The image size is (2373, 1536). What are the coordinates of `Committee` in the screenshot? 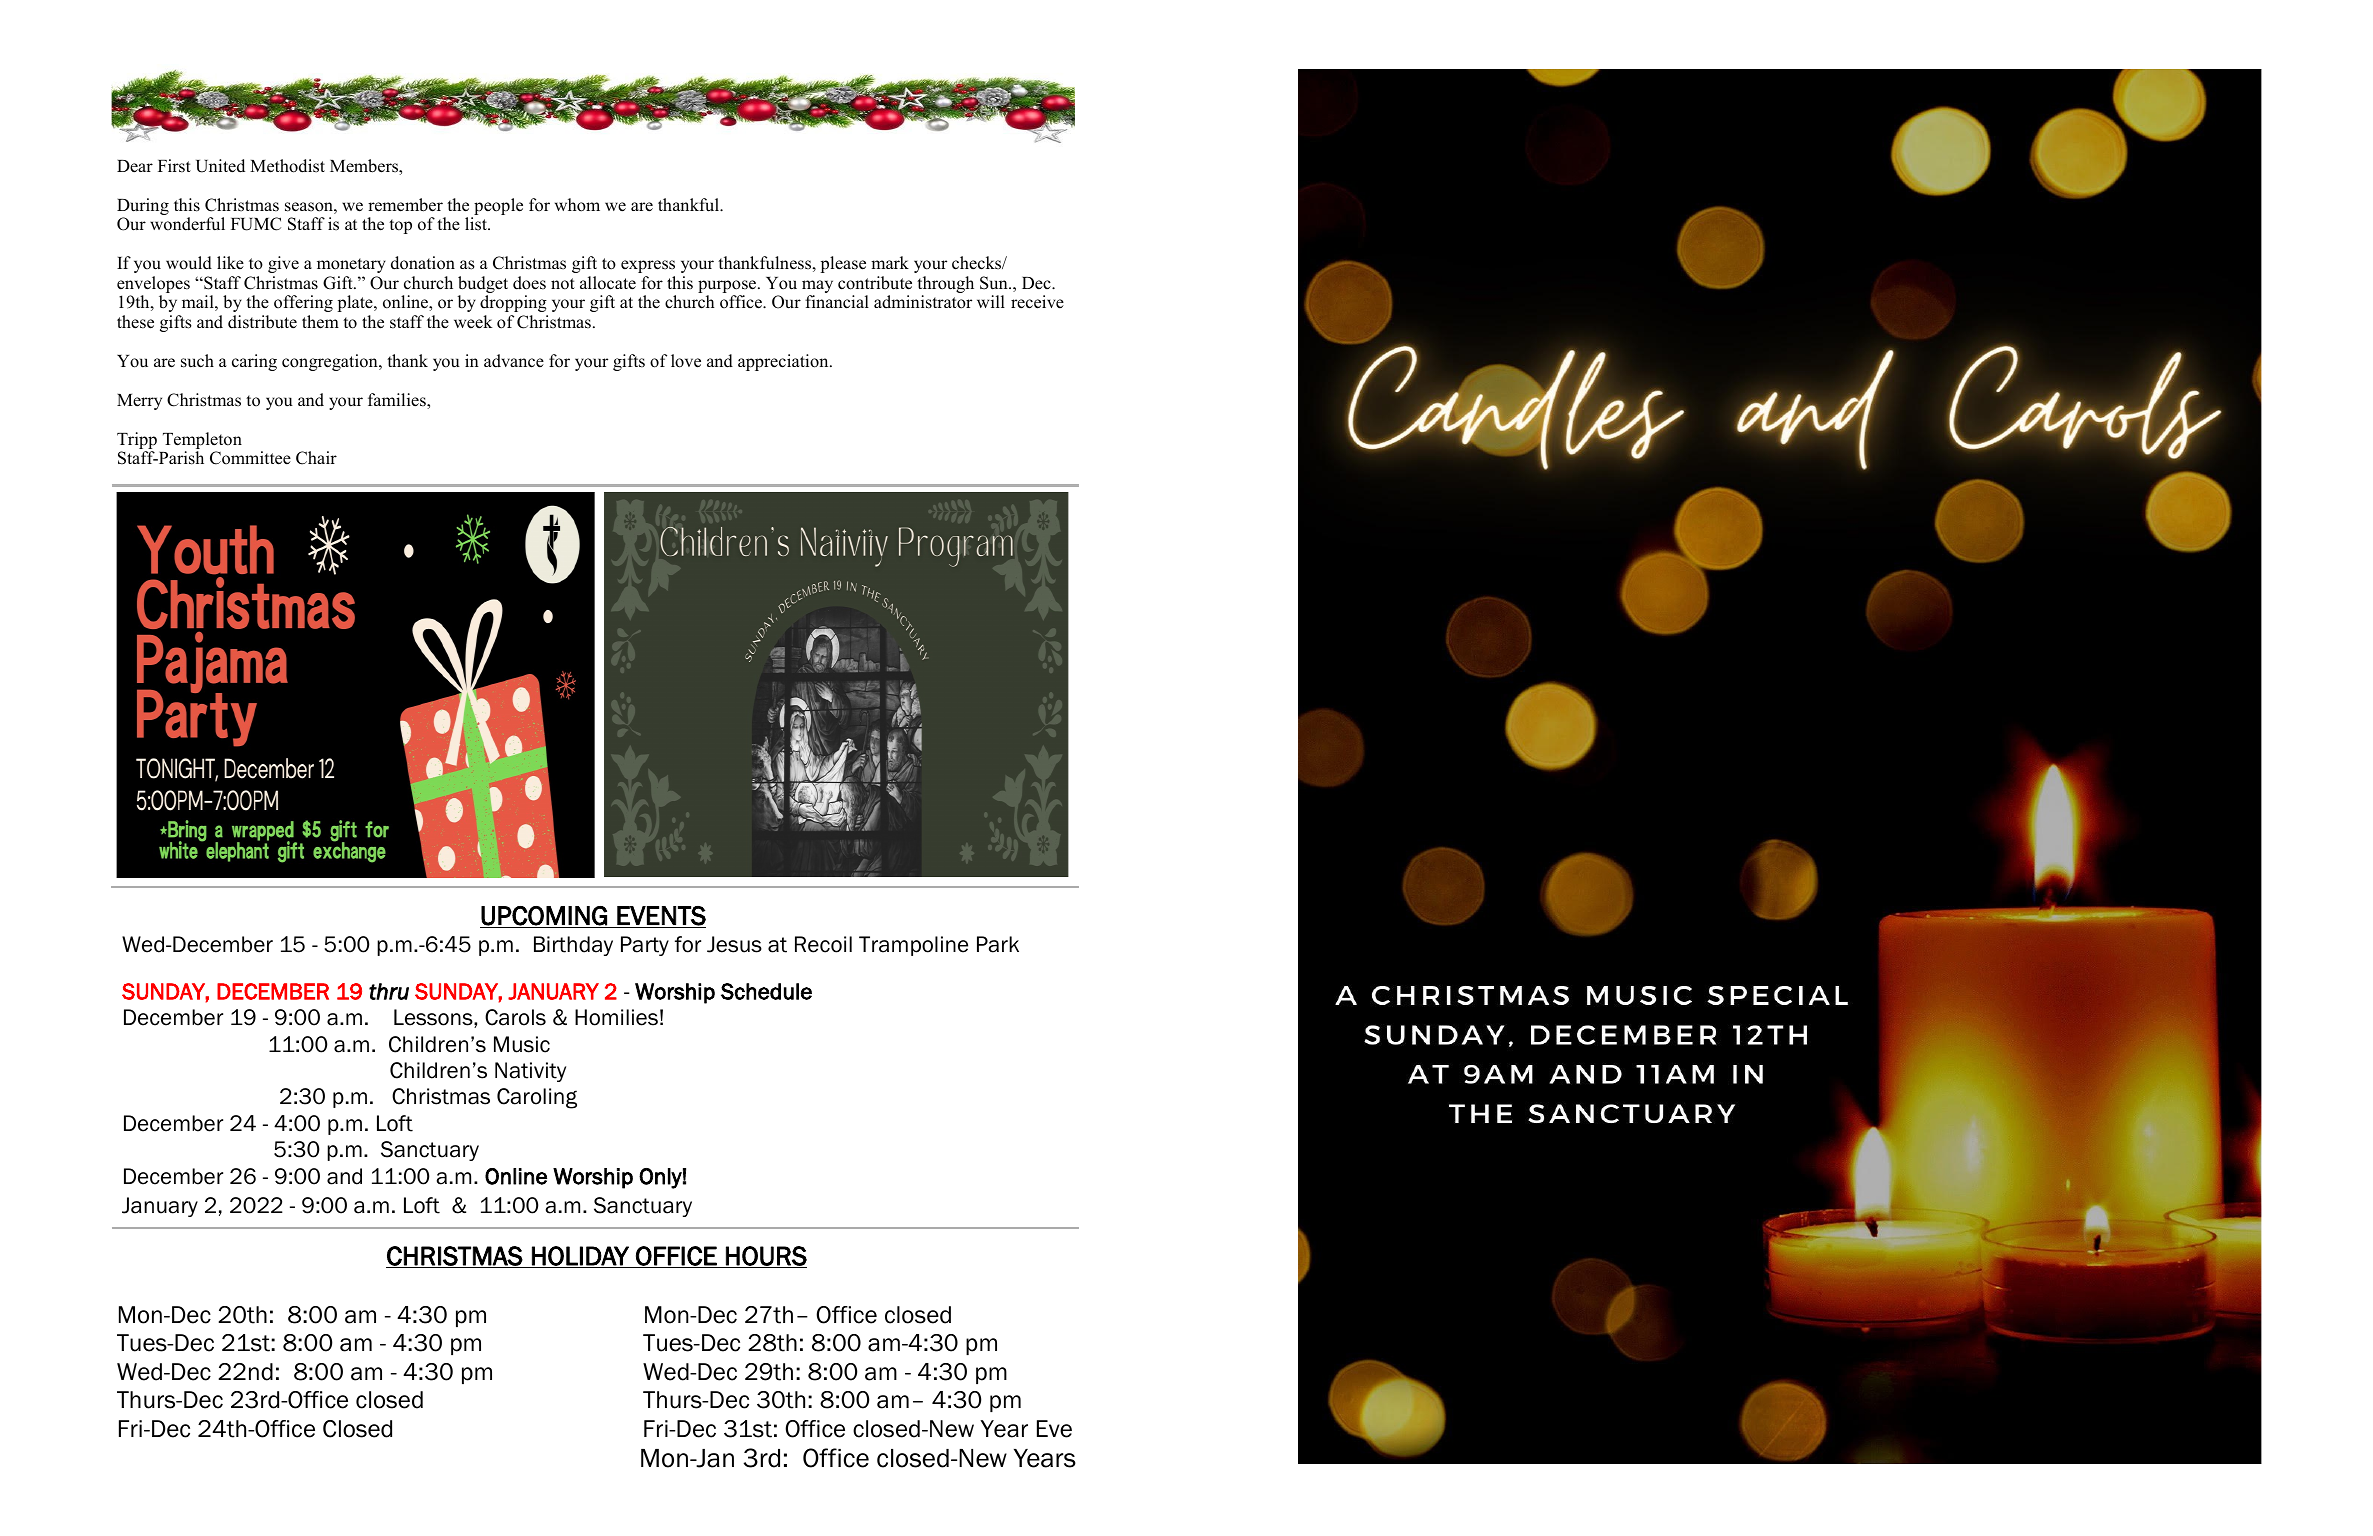 It's located at (250, 458).
